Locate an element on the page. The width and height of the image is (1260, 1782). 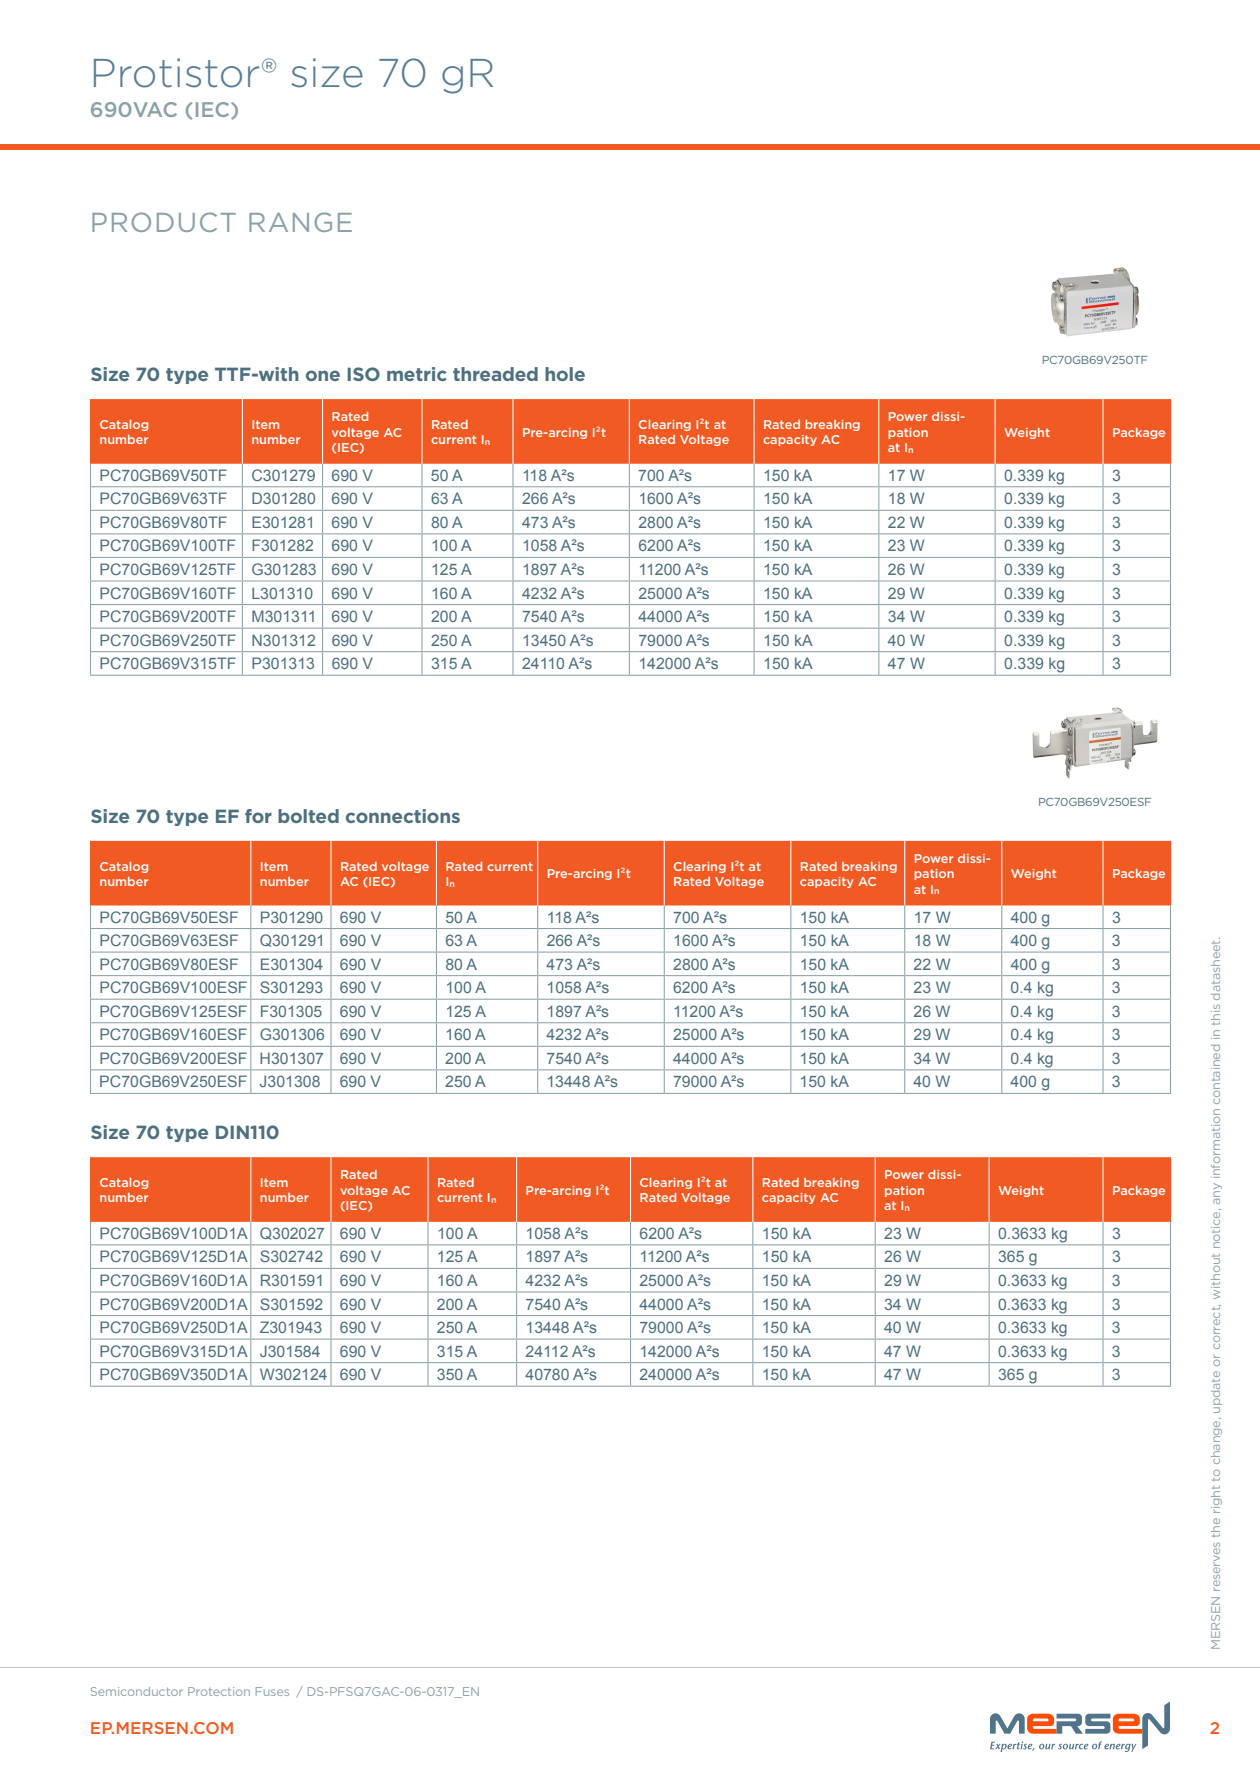
hole is located at coordinates (565, 374).
